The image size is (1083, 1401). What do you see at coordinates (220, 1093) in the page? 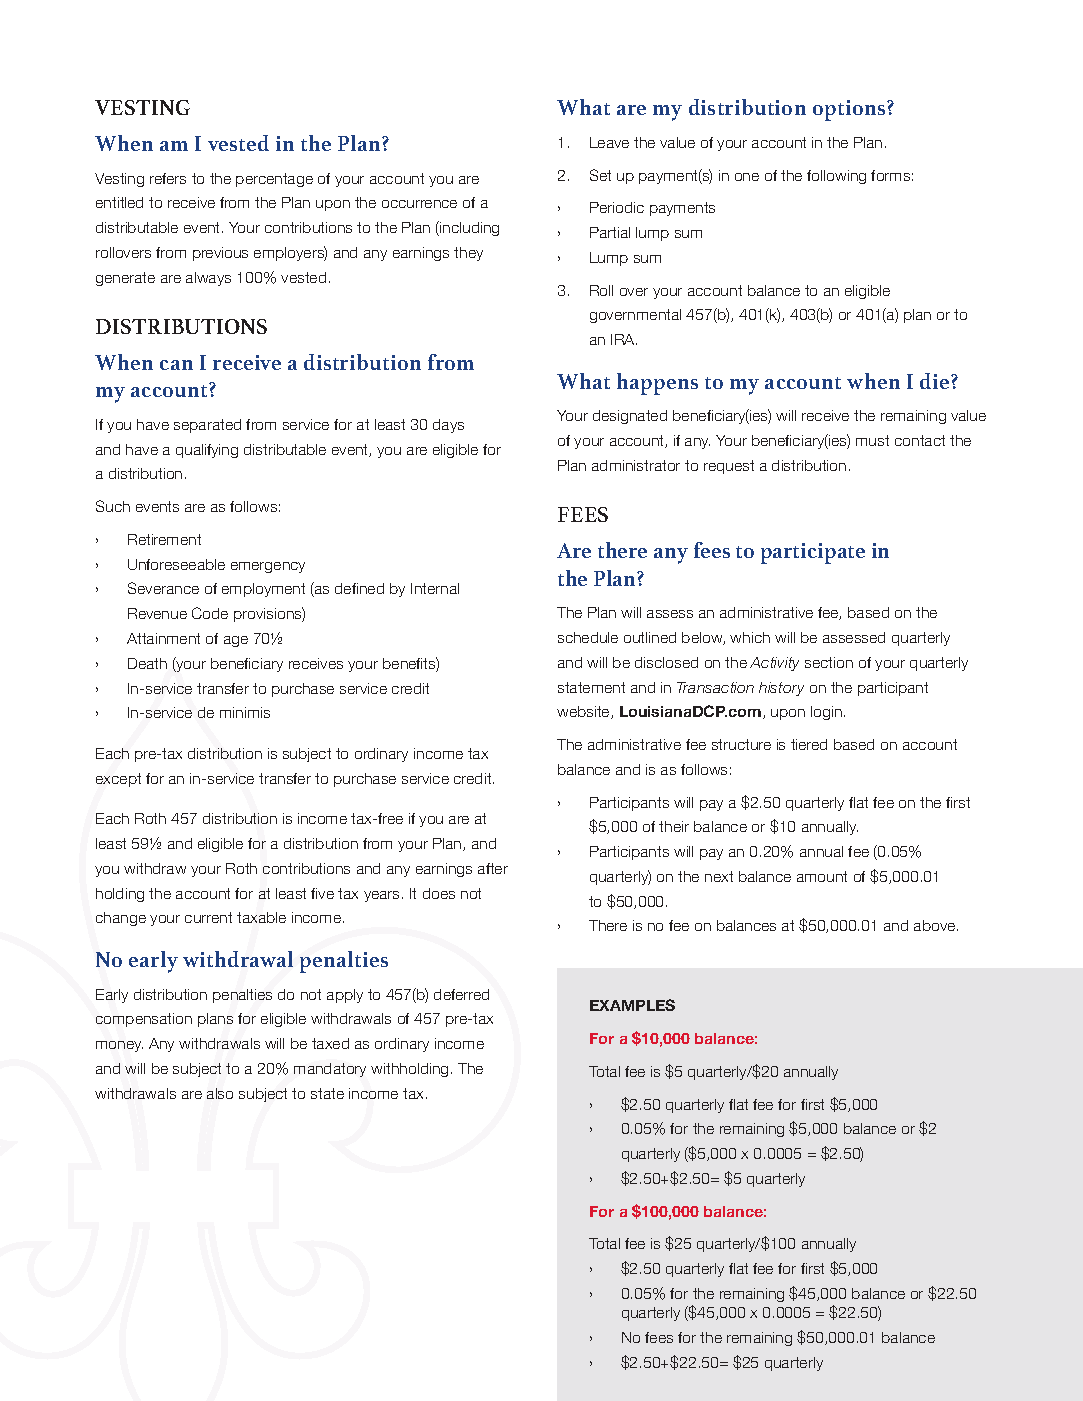
I see `also` at bounding box center [220, 1093].
